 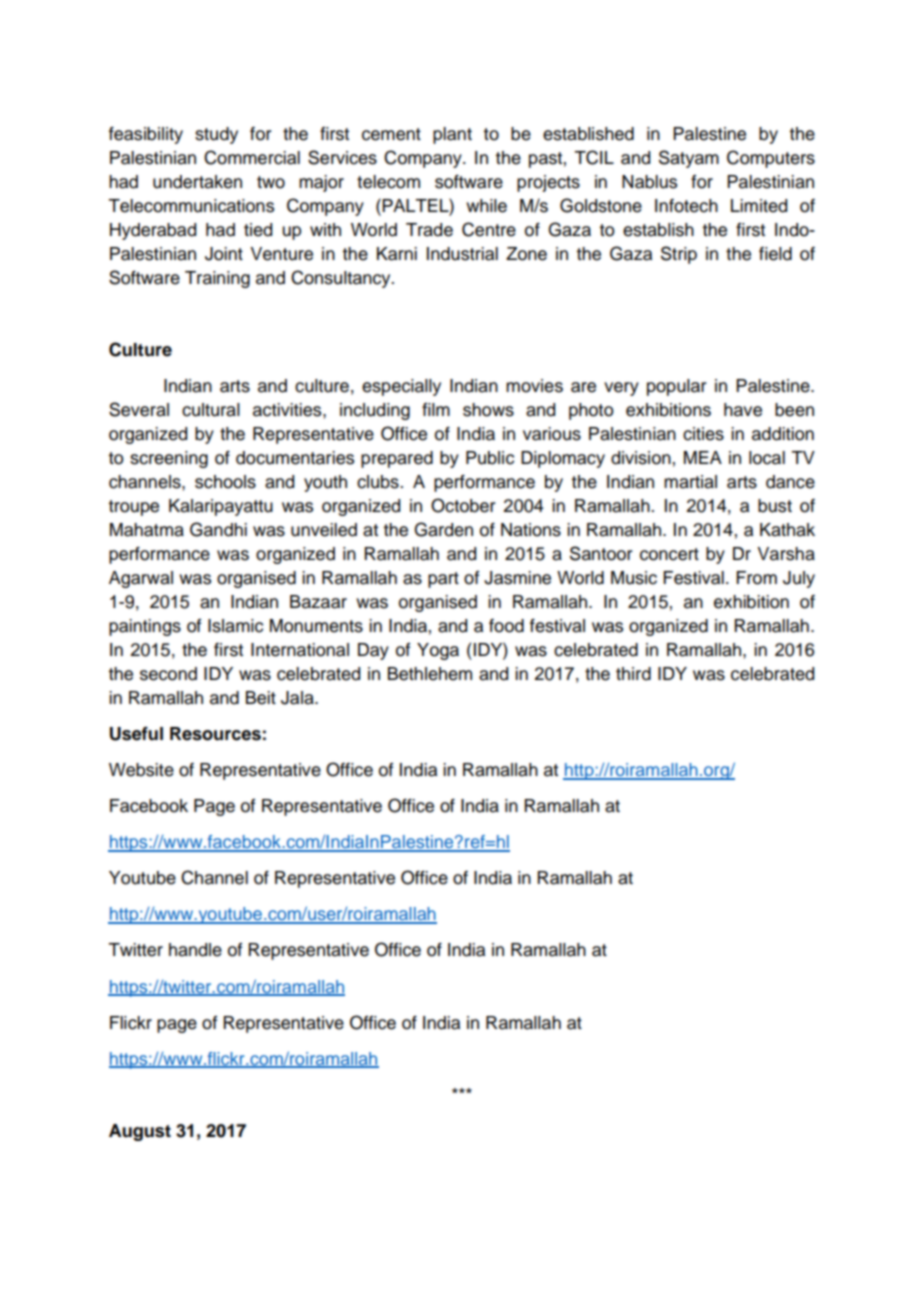 What do you see at coordinates (197, 182) in the screenshot?
I see `undertaken` at bounding box center [197, 182].
